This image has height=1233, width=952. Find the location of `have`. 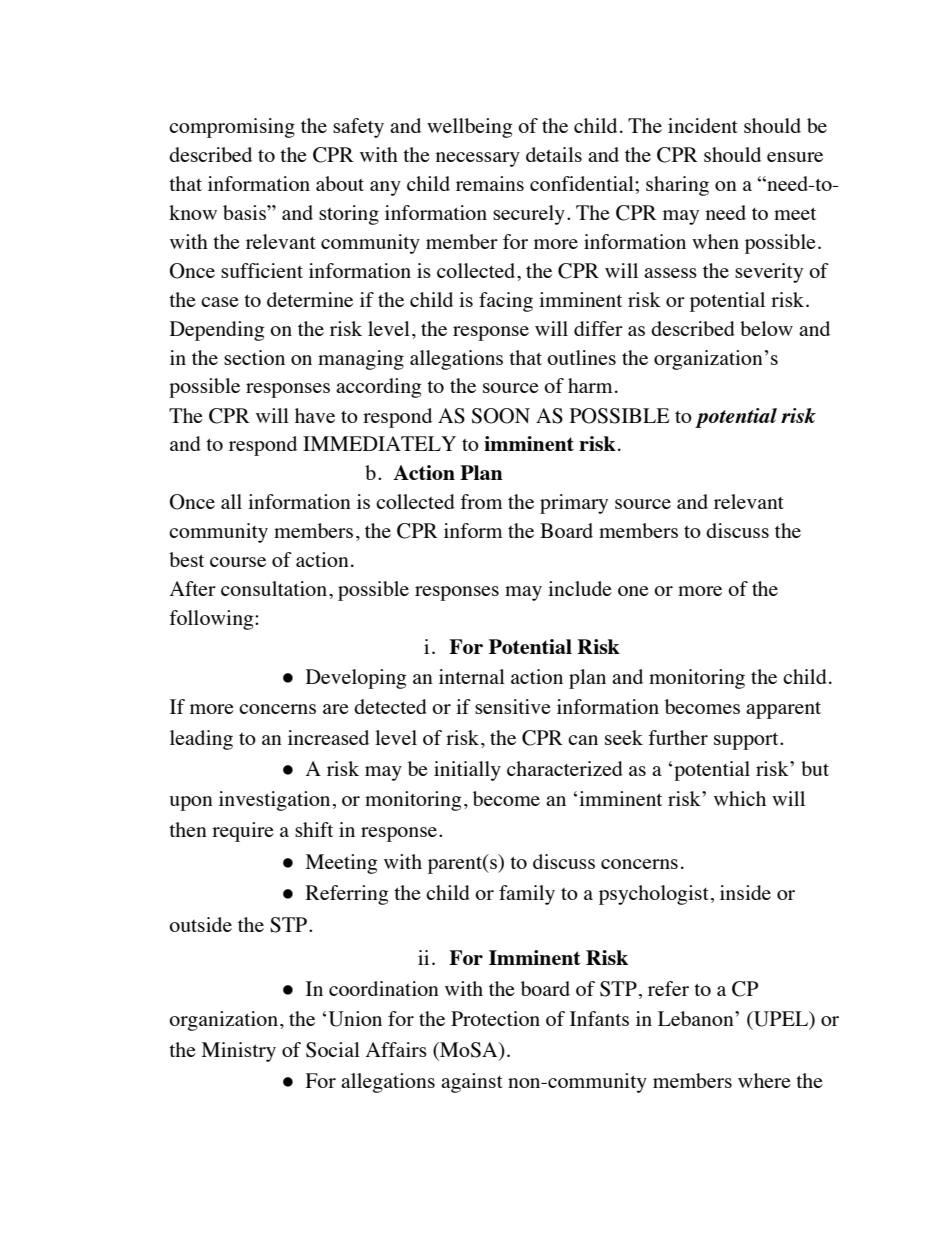

have is located at coordinates (315, 415).
